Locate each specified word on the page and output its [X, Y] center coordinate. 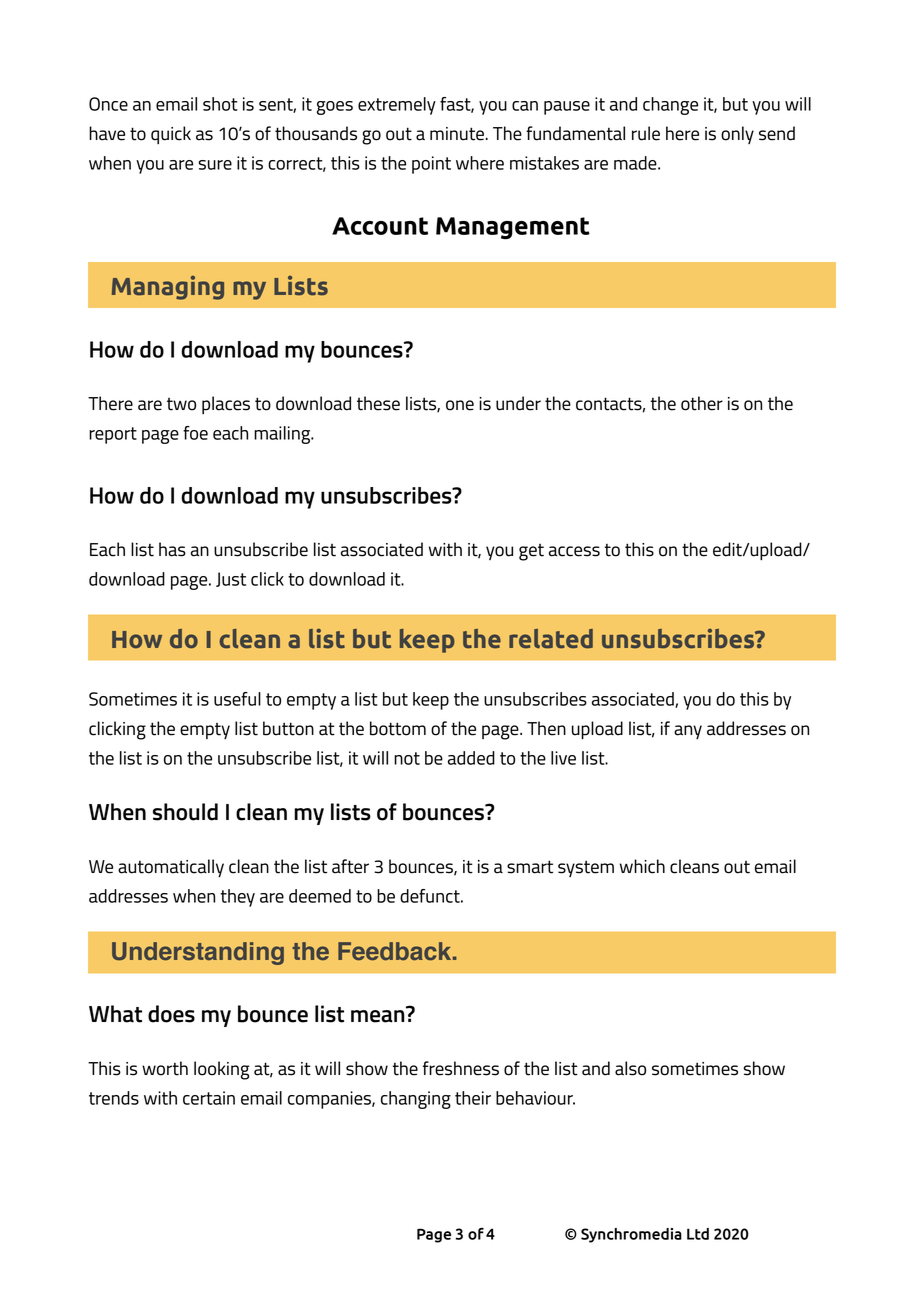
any [688, 732]
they [238, 898]
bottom [398, 728]
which [642, 866]
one [460, 405]
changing [416, 1100]
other [702, 403]
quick [171, 135]
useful [237, 699]
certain [209, 1098]
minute [457, 134]
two [181, 404]
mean [379, 1015]
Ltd [698, 1234]
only [737, 135]
